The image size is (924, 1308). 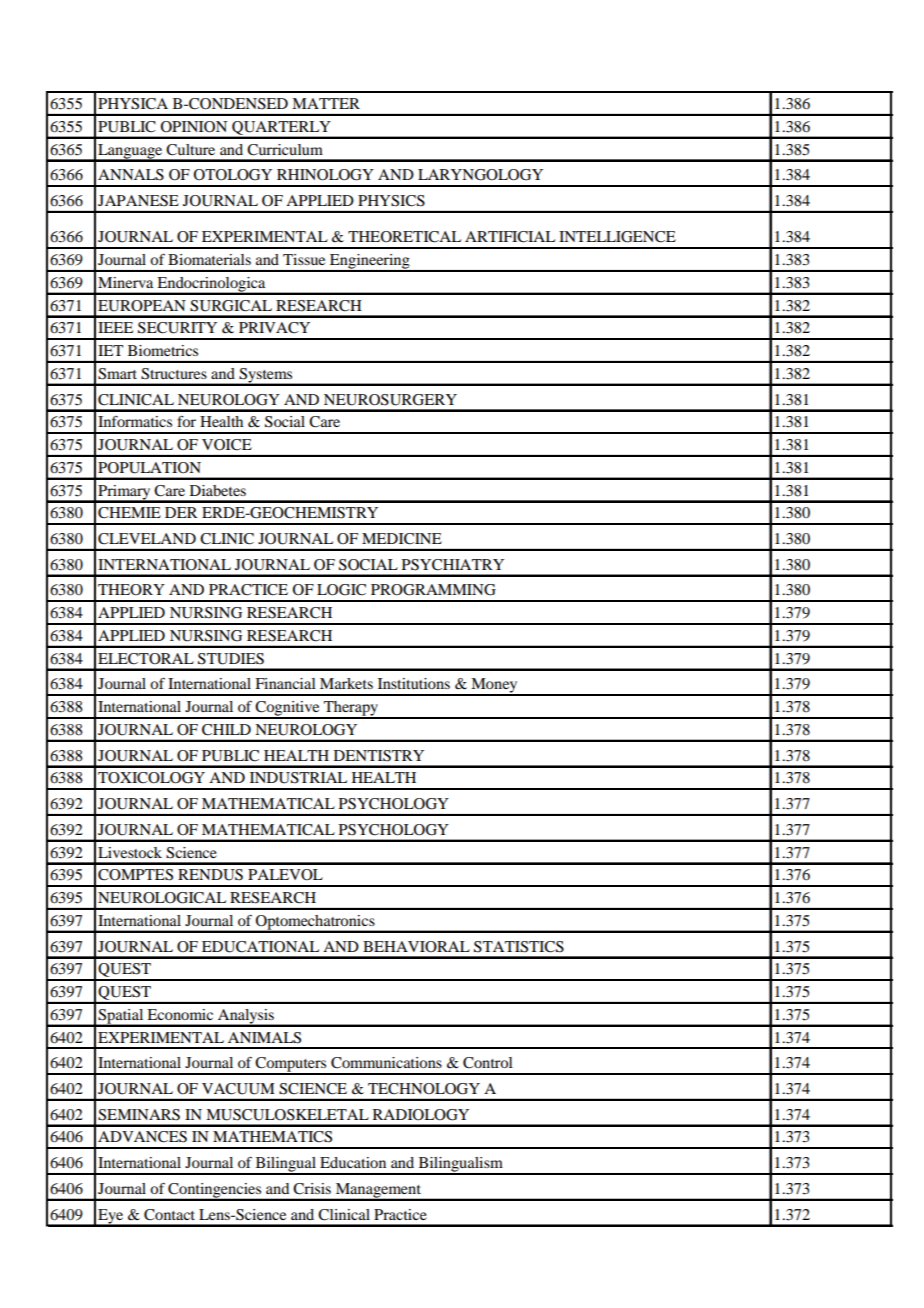 What do you see at coordinates (174, 374) in the page?
I see `Structures` at bounding box center [174, 374].
